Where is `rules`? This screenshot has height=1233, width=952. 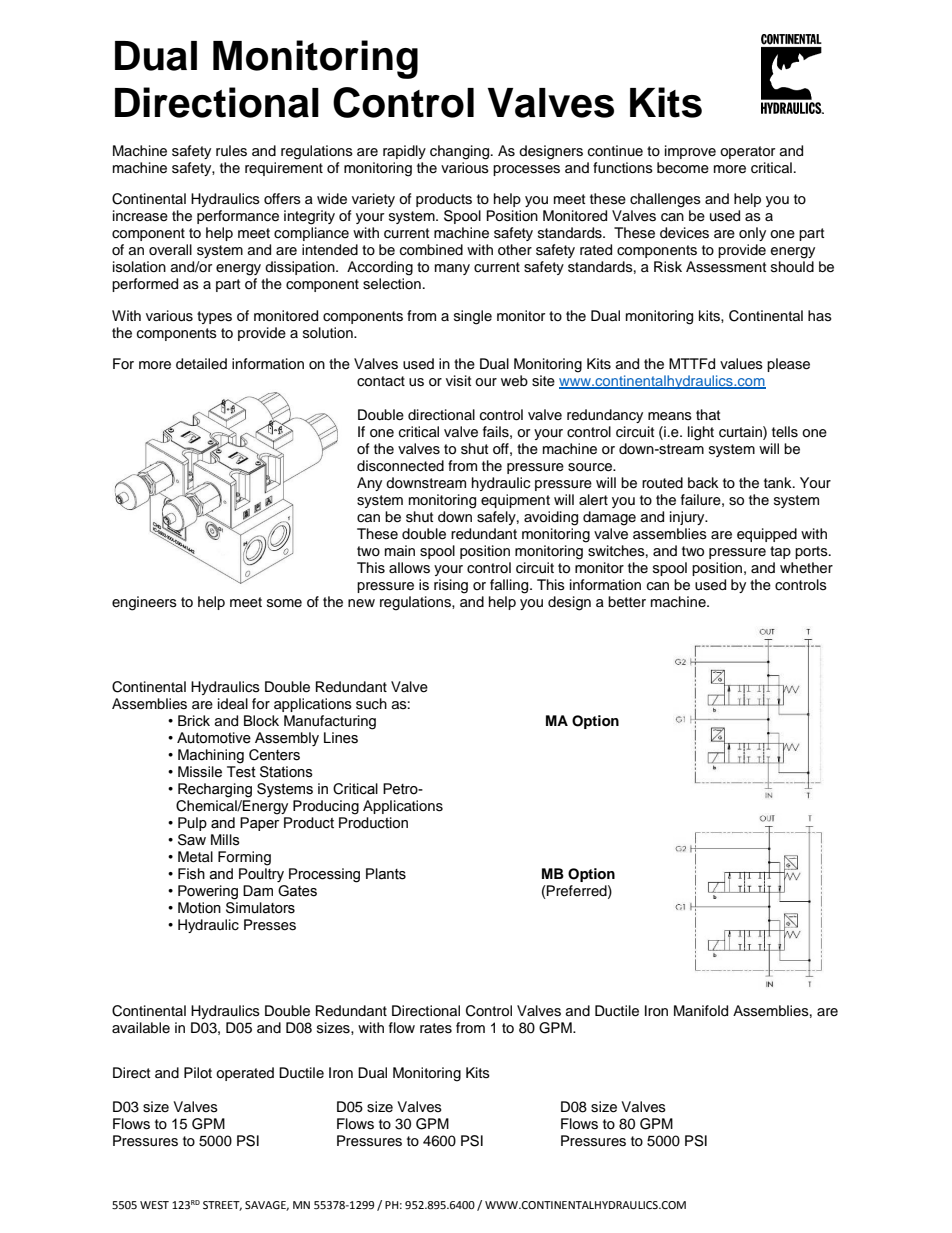 rules is located at coordinates (231, 151).
